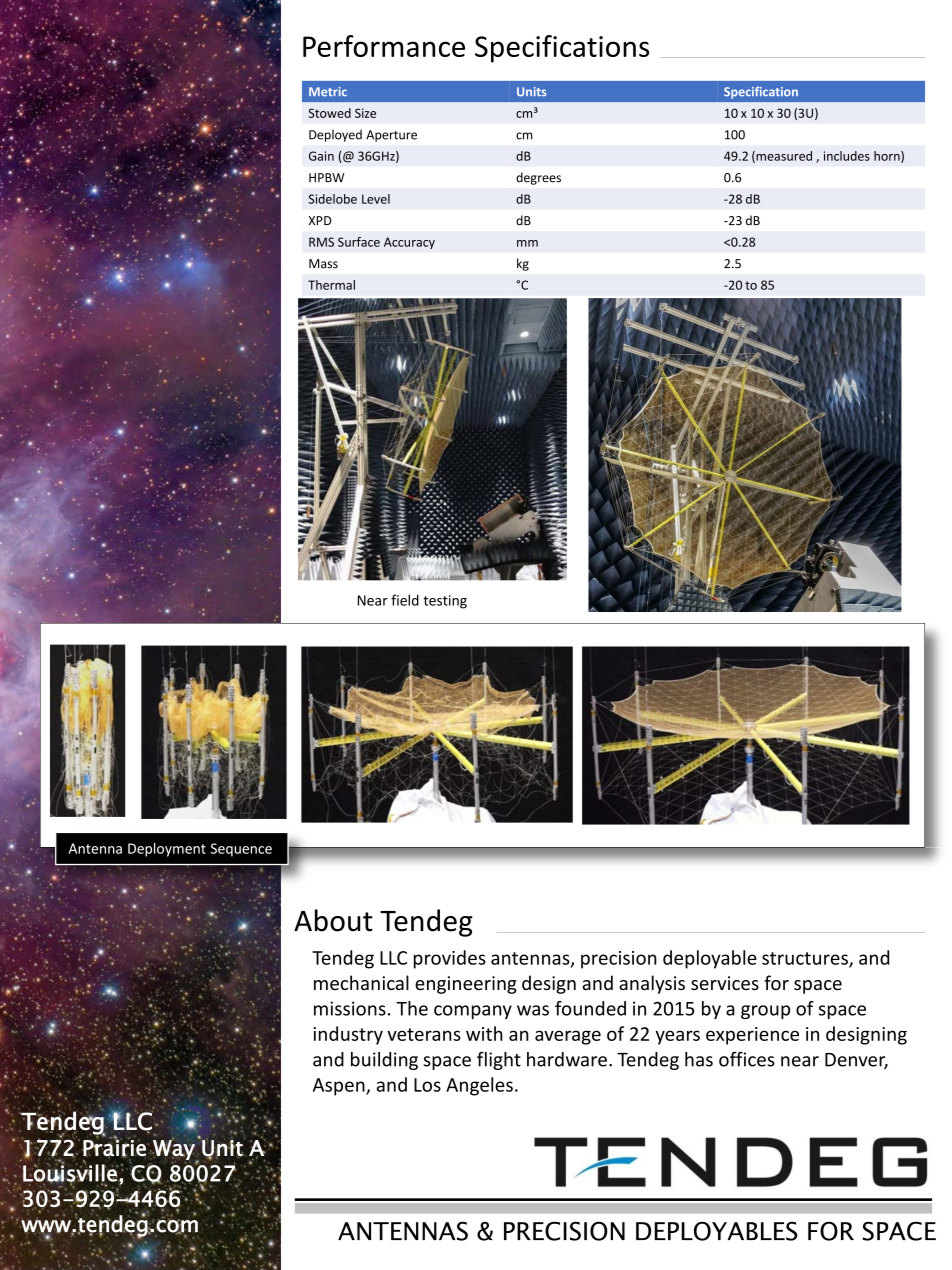  Describe the element at coordinates (331, 285) in the screenshot. I see `Thermal` at that location.
